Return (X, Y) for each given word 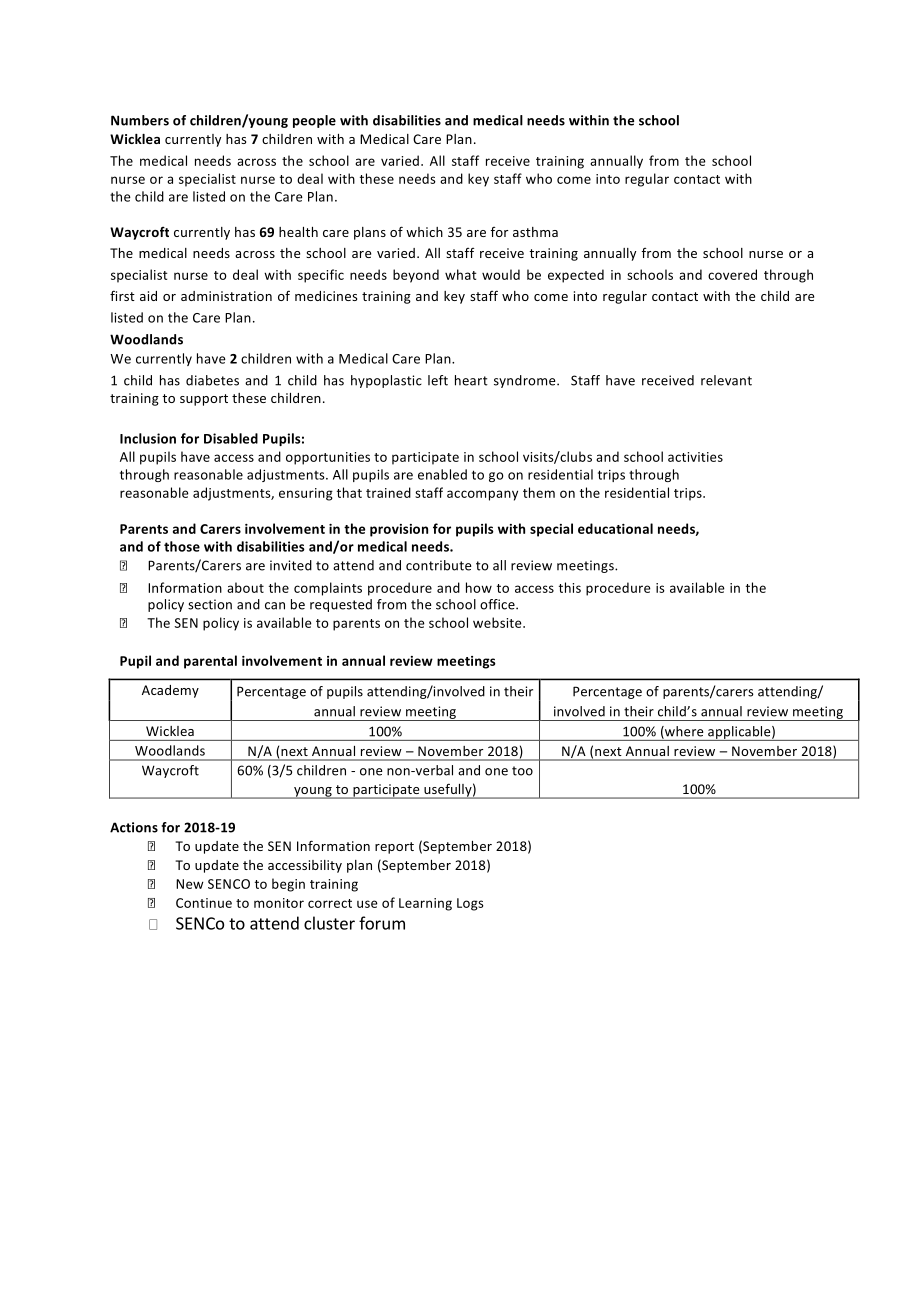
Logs (470, 904)
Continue (204, 903)
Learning (425, 904)
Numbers (140, 120)
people (314, 121)
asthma (535, 232)
